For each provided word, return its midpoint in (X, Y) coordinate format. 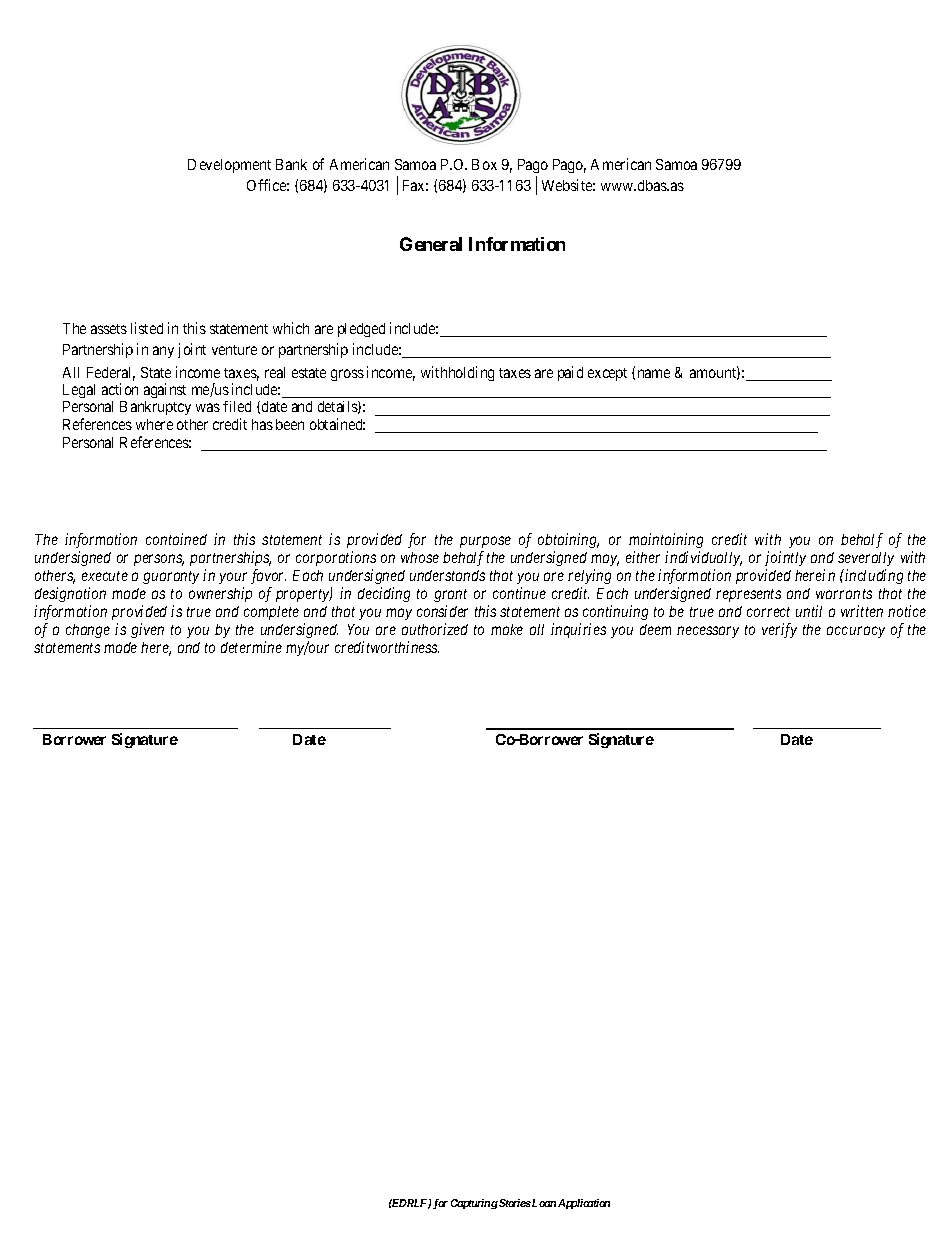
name (654, 373)
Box (484, 164)
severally (866, 559)
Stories (514, 1203)
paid (570, 373)
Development (229, 166)
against (165, 390)
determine (251, 647)
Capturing (474, 1204)
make (507, 629)
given (147, 630)
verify (779, 630)
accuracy (856, 632)
